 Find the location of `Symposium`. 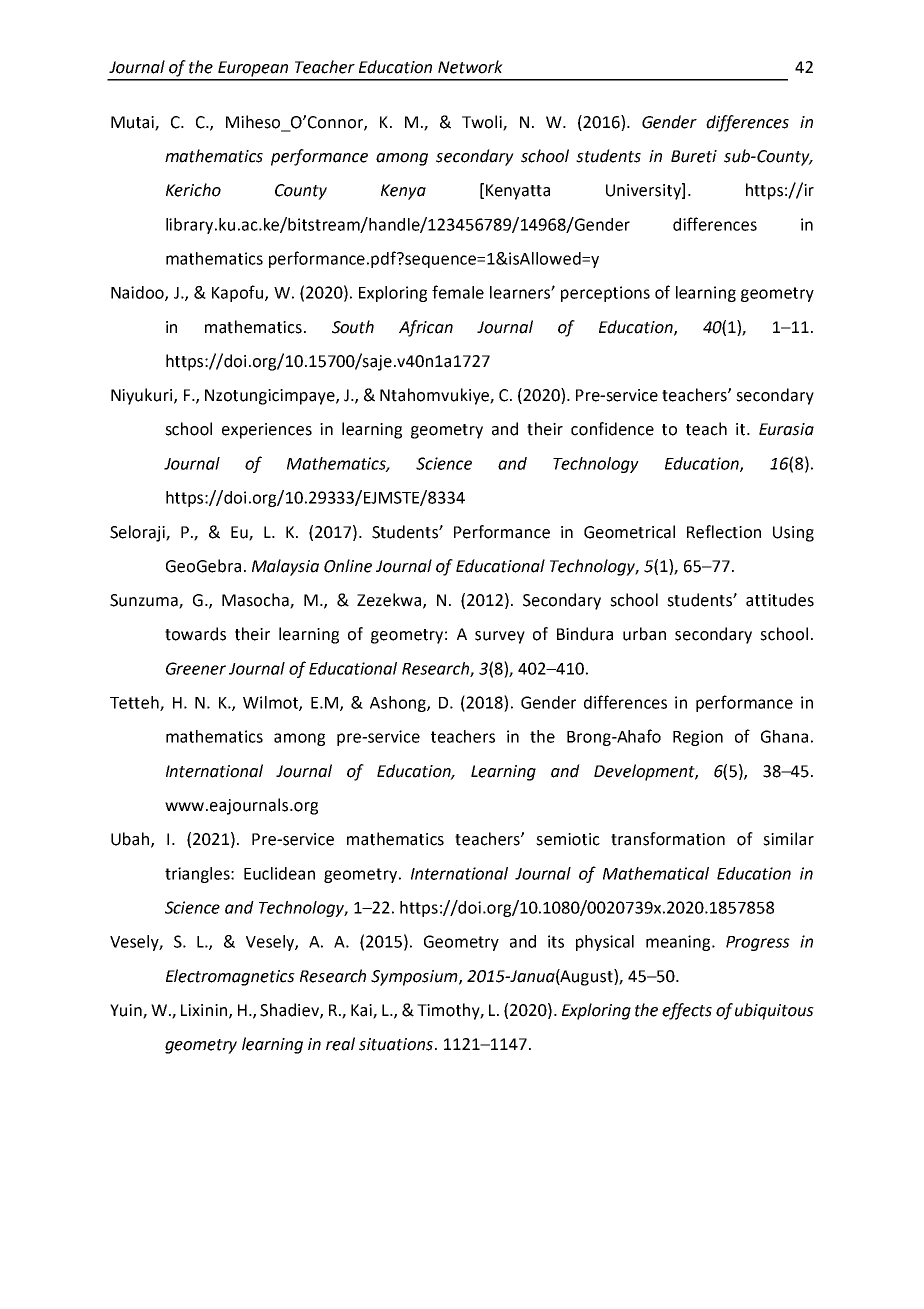

Symposium is located at coordinates (415, 978).
